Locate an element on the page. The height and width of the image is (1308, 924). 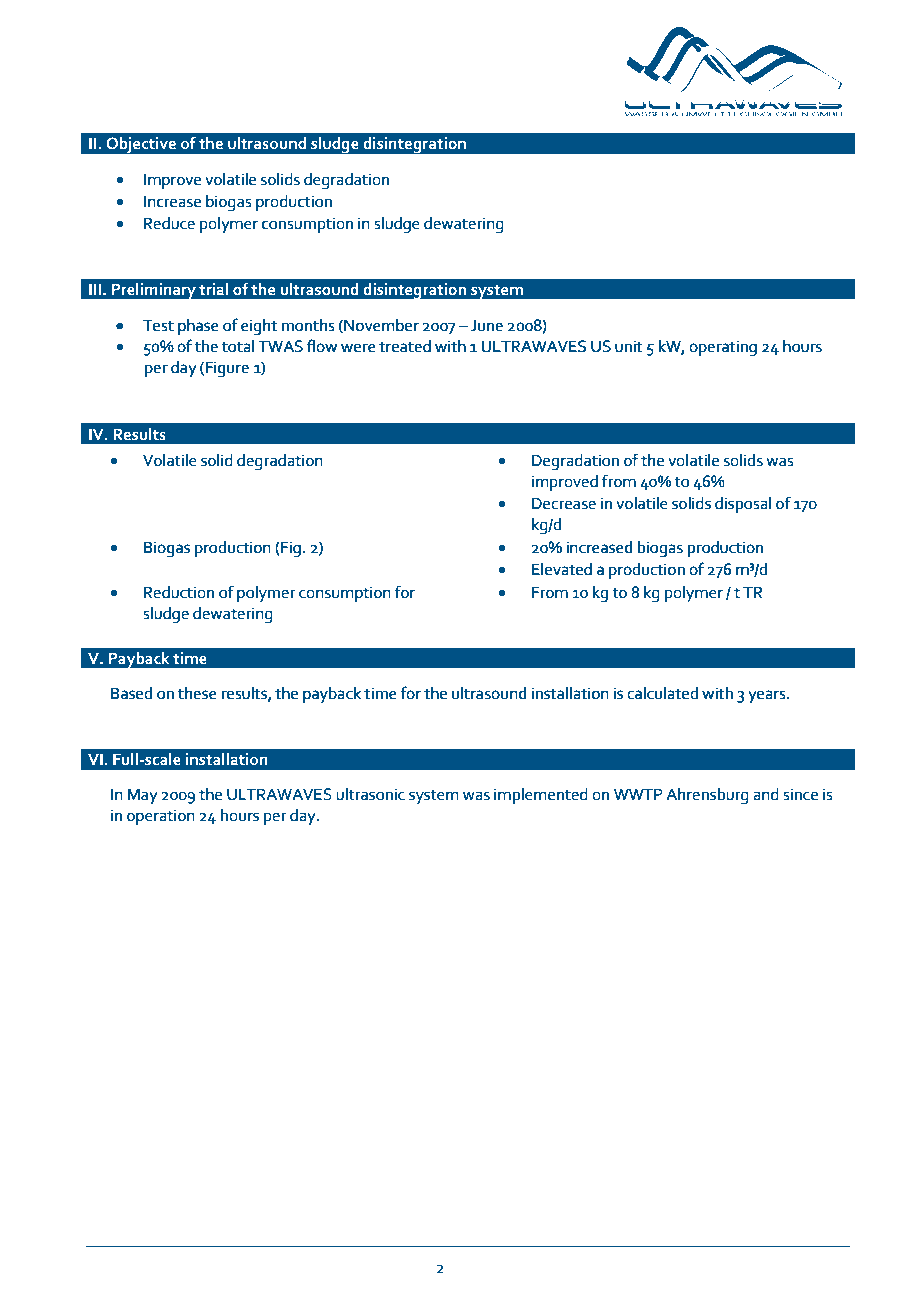
Reduce is located at coordinates (169, 223).
